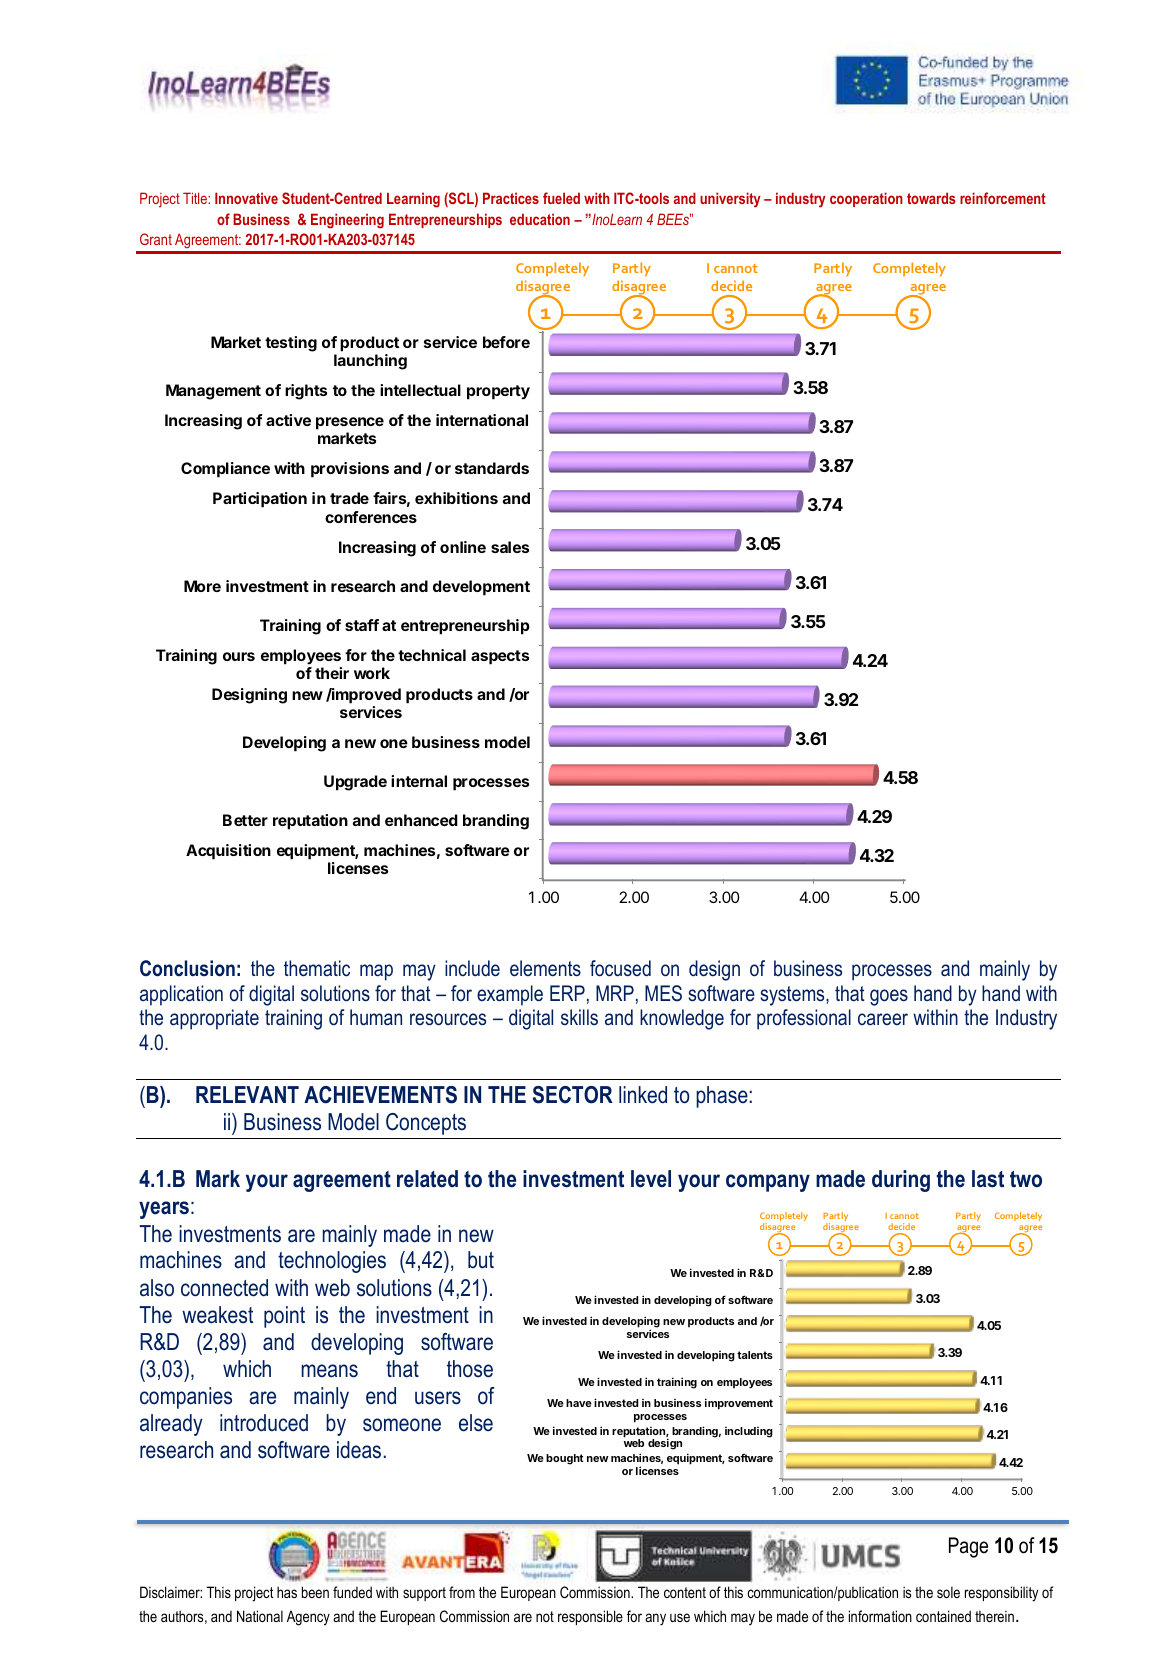  Describe the element at coordinates (889, 997) in the document. I see `goes` at that location.
